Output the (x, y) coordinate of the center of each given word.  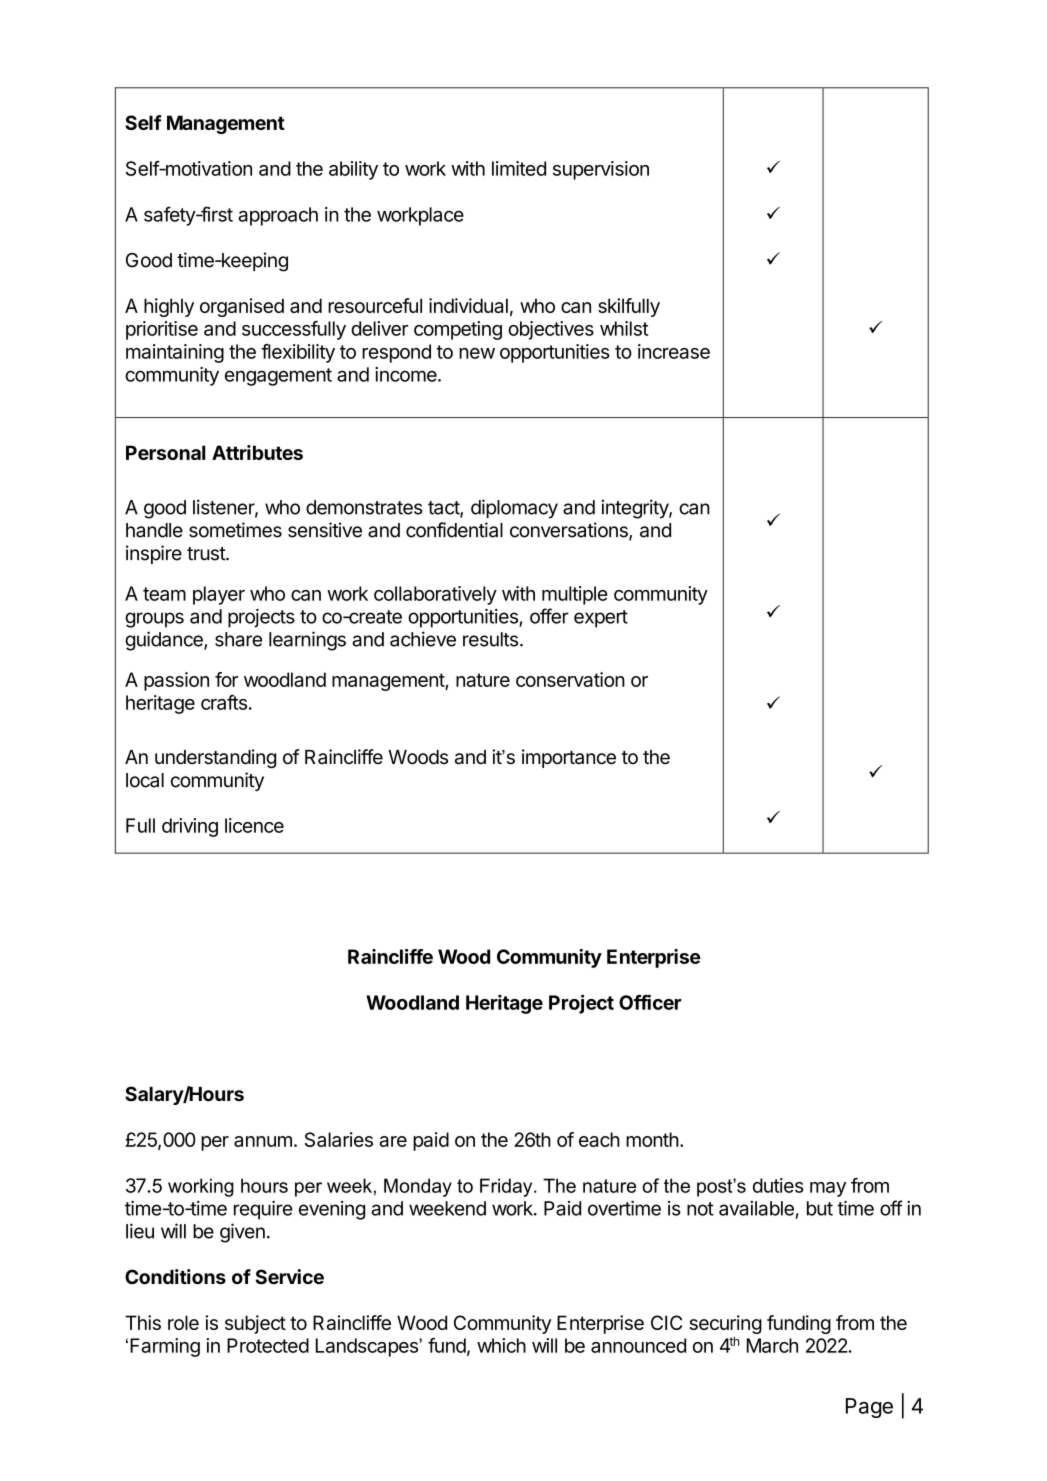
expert (601, 619)
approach (278, 216)
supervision (601, 170)
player (219, 595)
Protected (268, 1345)
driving (190, 827)
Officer (650, 1002)
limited (519, 168)
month (652, 1139)
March (772, 1345)
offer (549, 616)
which (501, 1345)
